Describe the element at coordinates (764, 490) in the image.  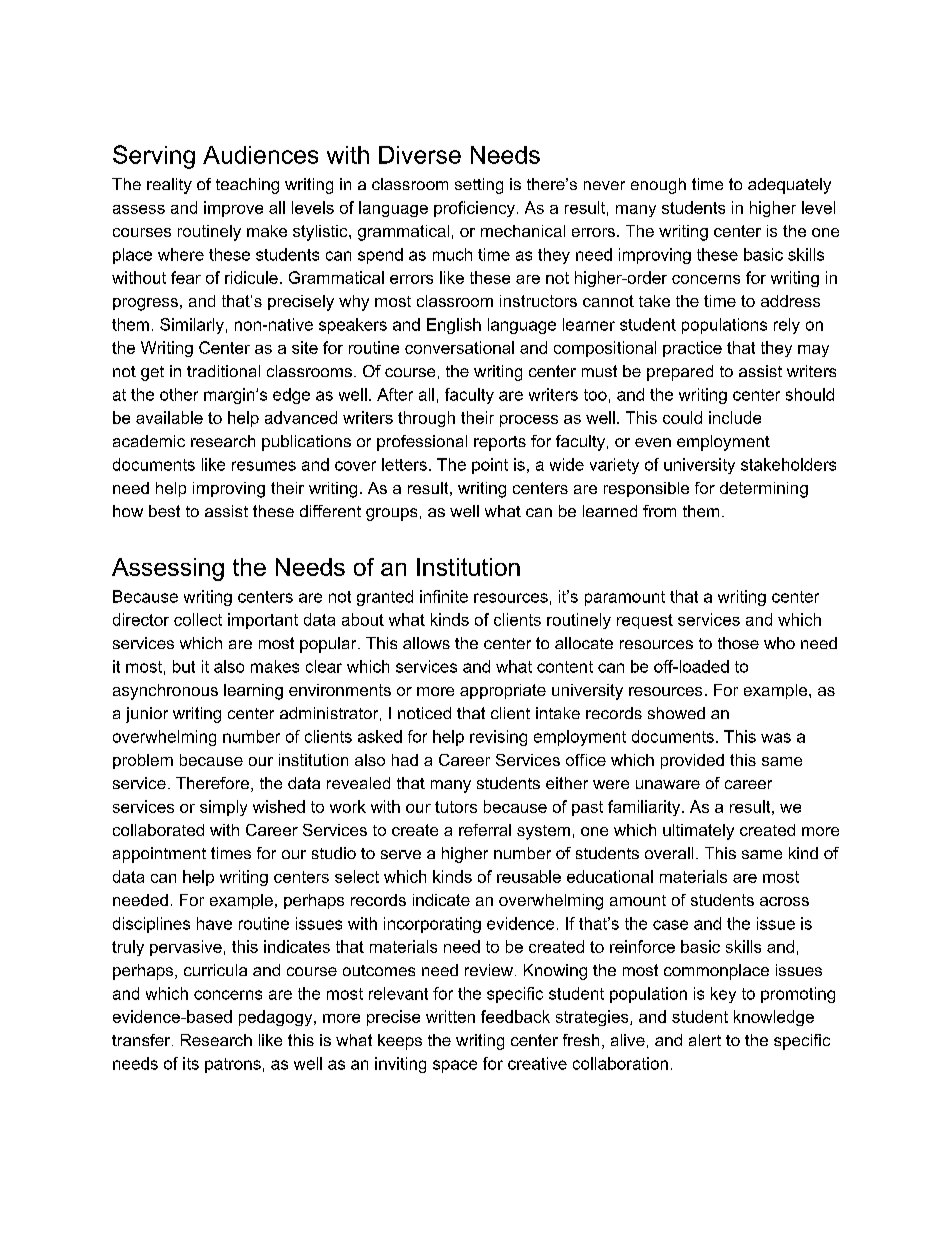
I see `determining` at that location.
